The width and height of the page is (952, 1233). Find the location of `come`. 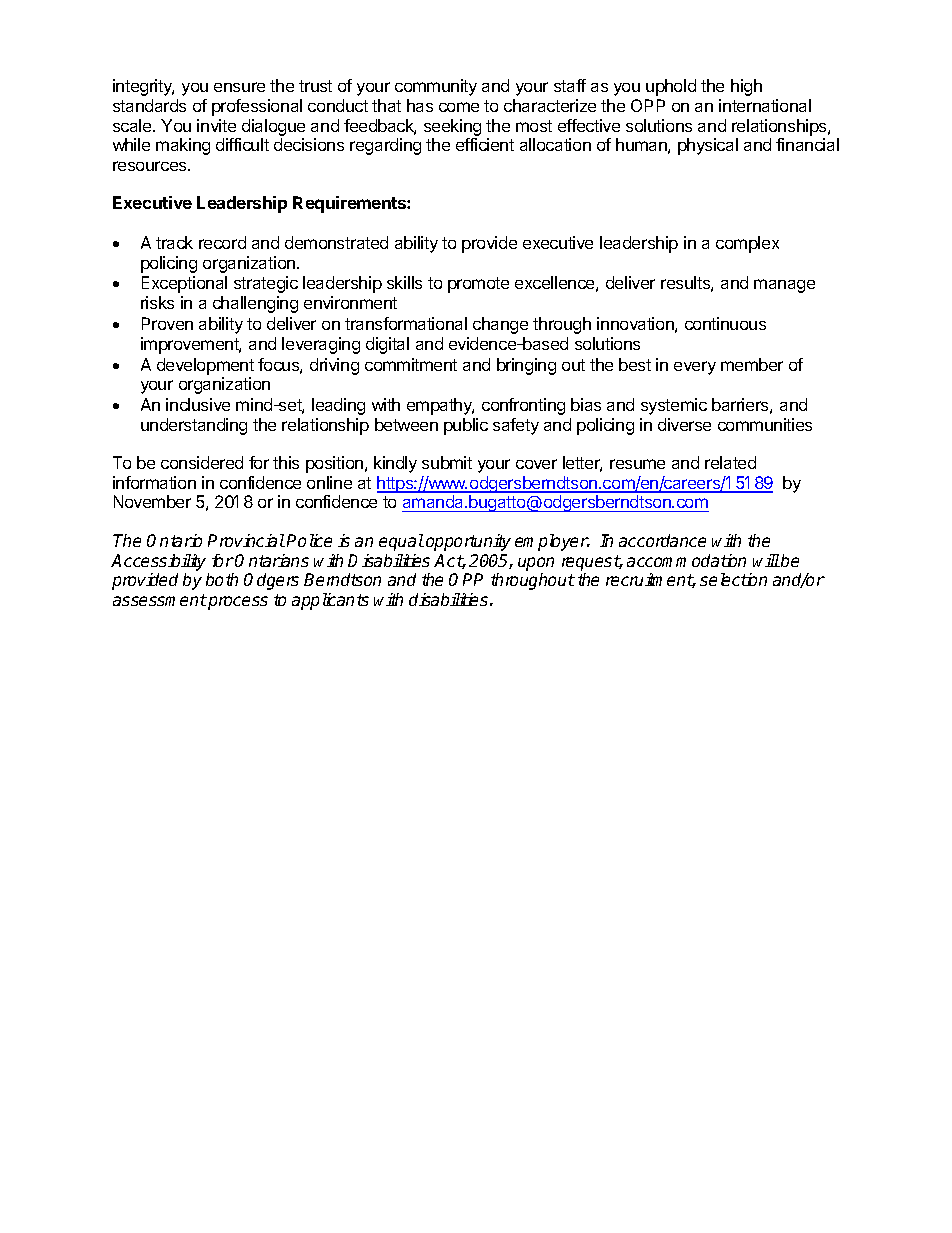

come is located at coordinates (459, 107).
